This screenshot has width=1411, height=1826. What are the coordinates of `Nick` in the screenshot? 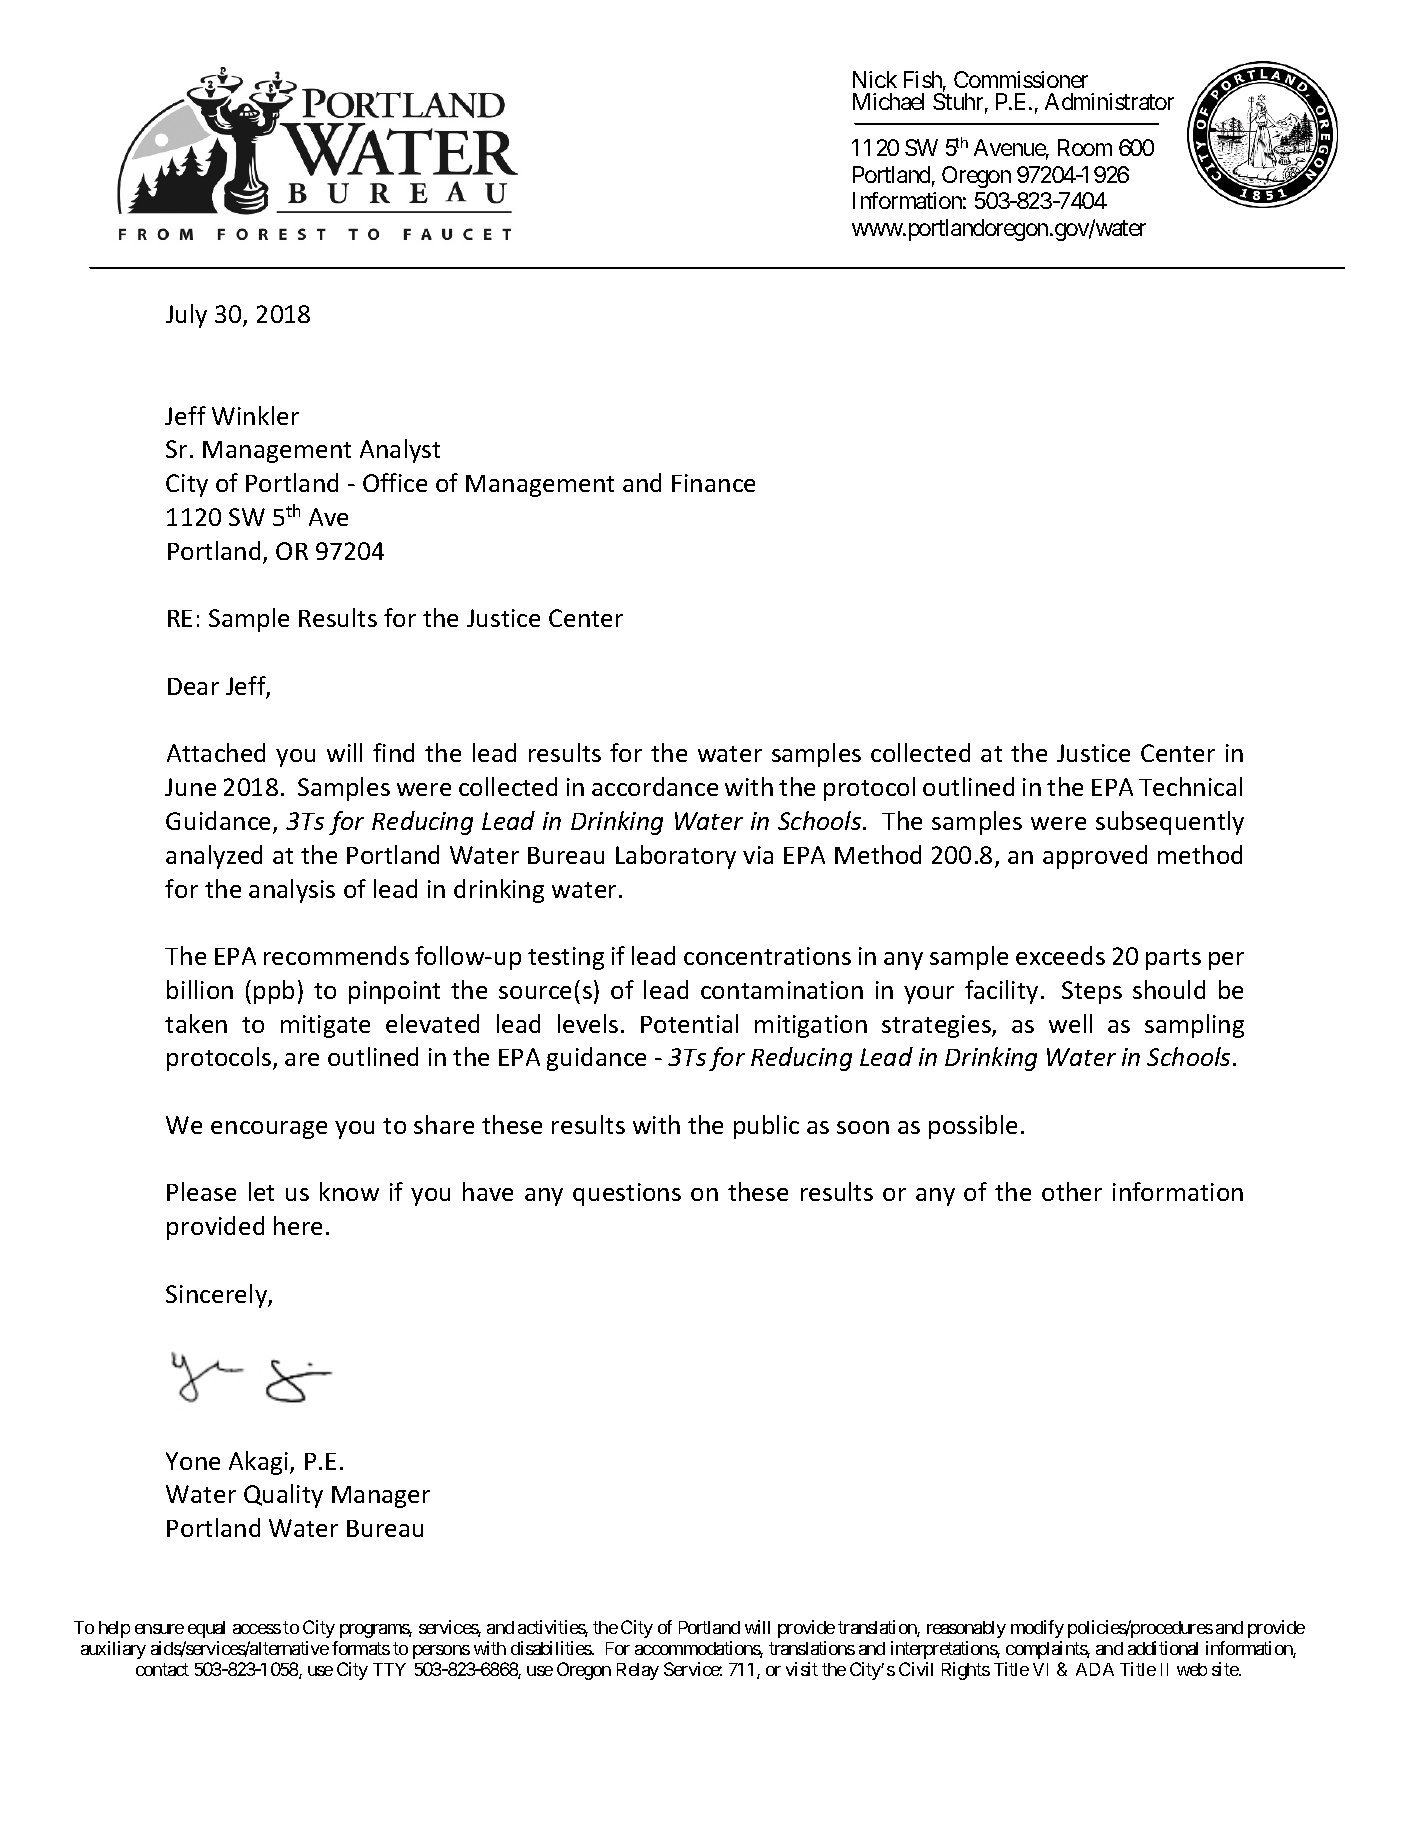 It's located at (875, 79).
